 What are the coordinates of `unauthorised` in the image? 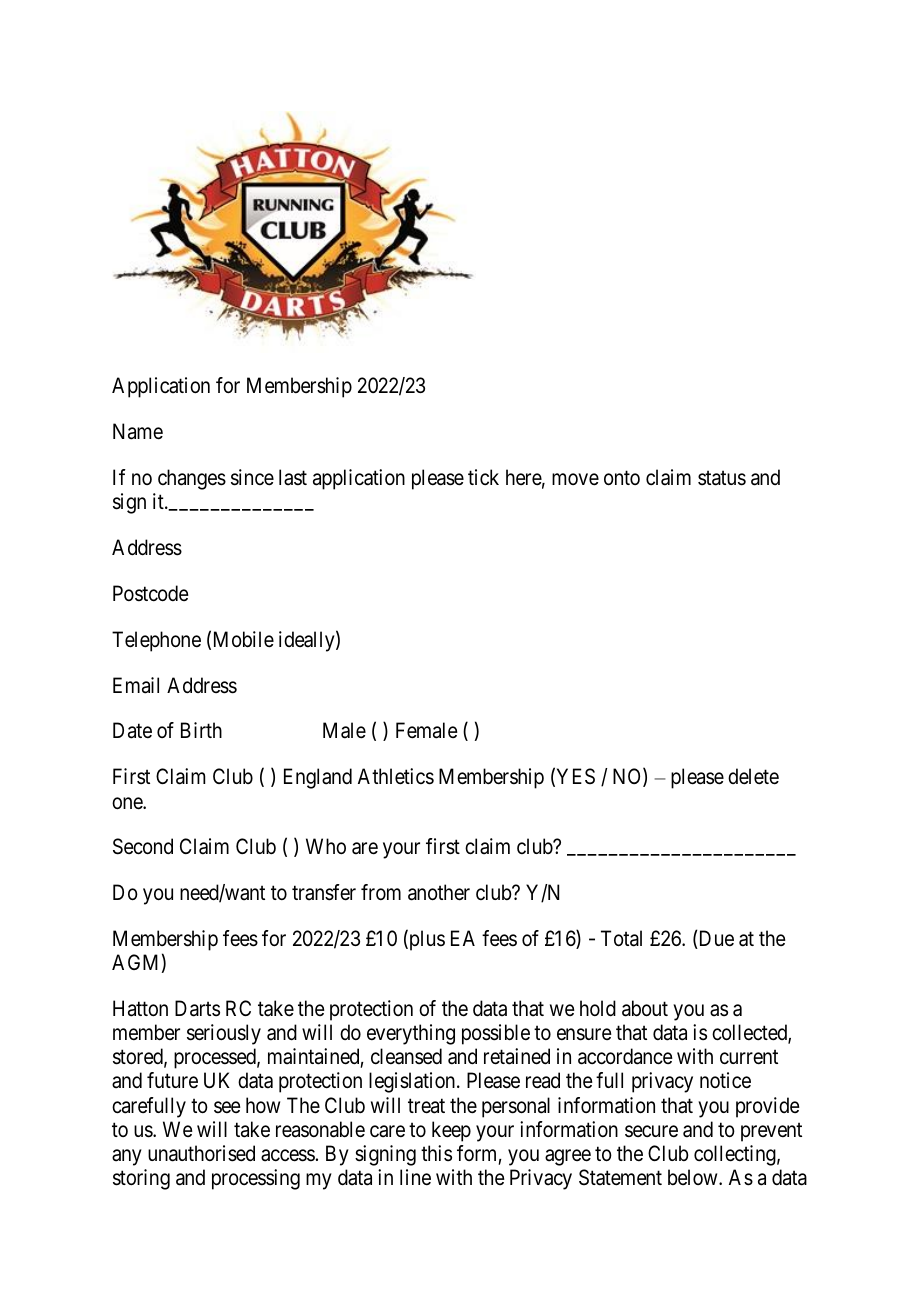 It's located at (201, 1153).
